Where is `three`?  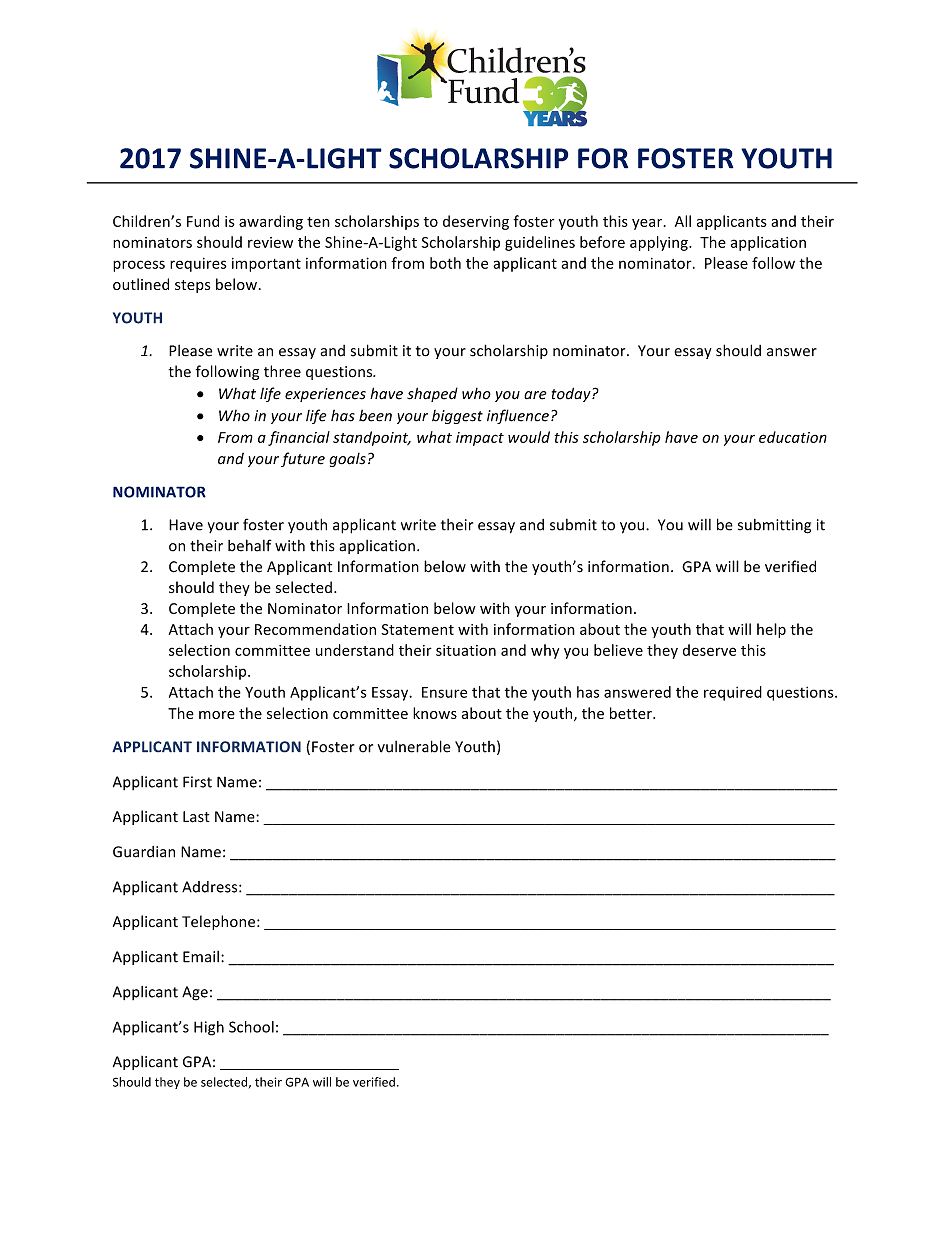
three is located at coordinates (282, 371).
